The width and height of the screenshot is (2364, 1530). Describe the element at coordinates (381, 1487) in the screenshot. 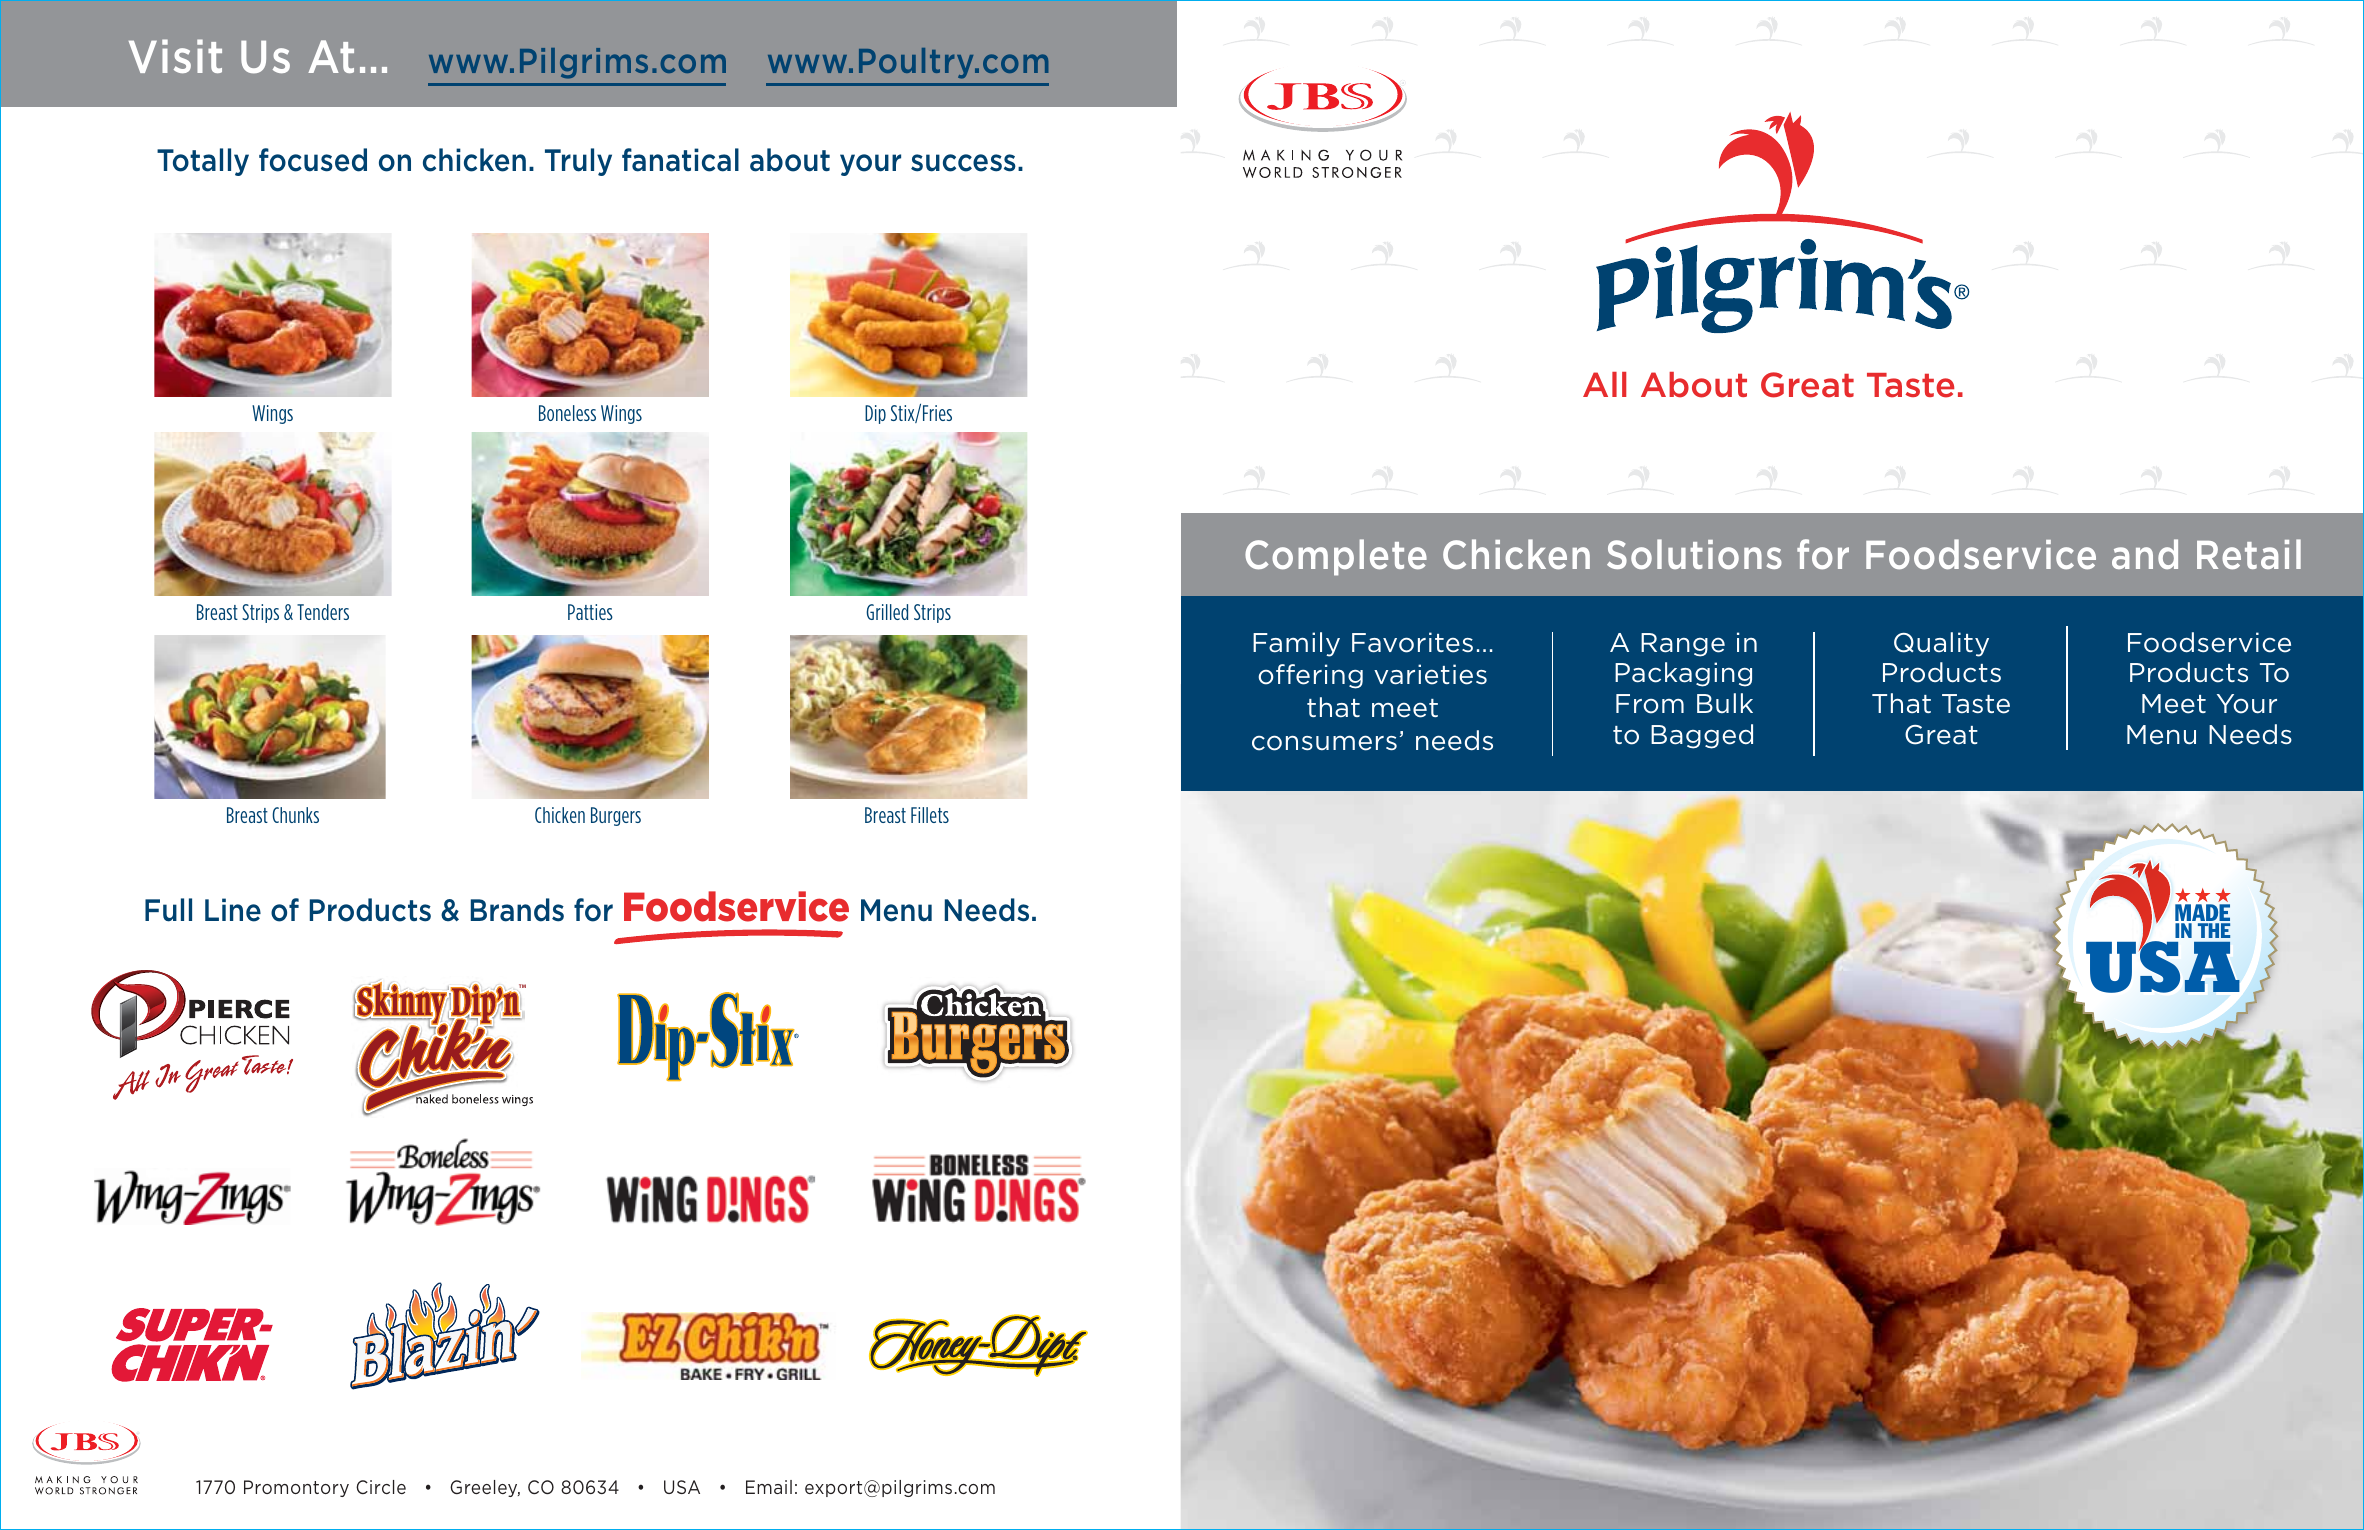

I see `Circle` at that location.
